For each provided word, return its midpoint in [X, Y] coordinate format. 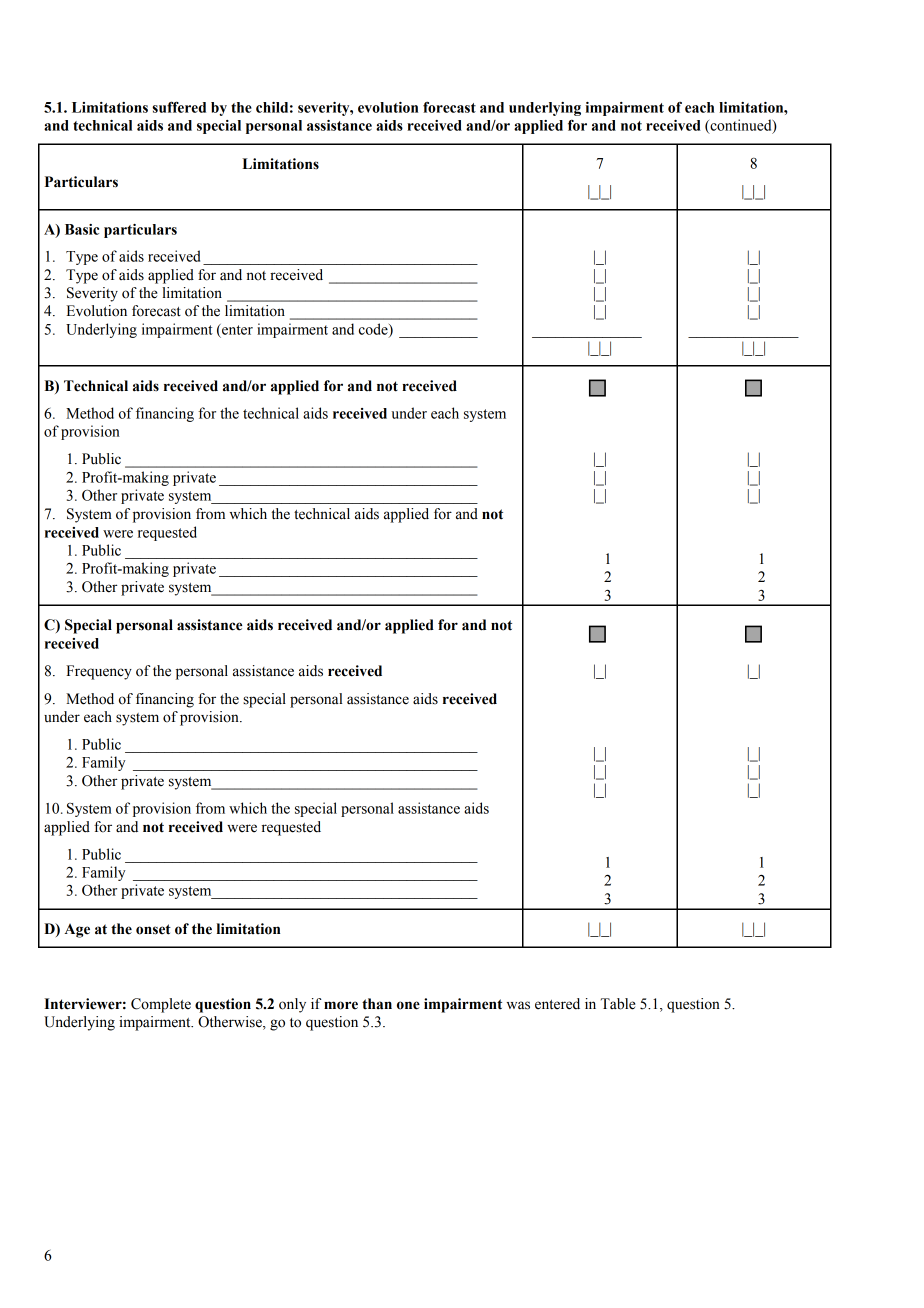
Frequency [99, 672]
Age [77, 931]
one [408, 1005]
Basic [82, 229]
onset [153, 929]
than [377, 1004]
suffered [179, 107]
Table [618, 1004]
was [518, 1005]
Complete [161, 1005]
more [341, 1005]
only [292, 1005]
